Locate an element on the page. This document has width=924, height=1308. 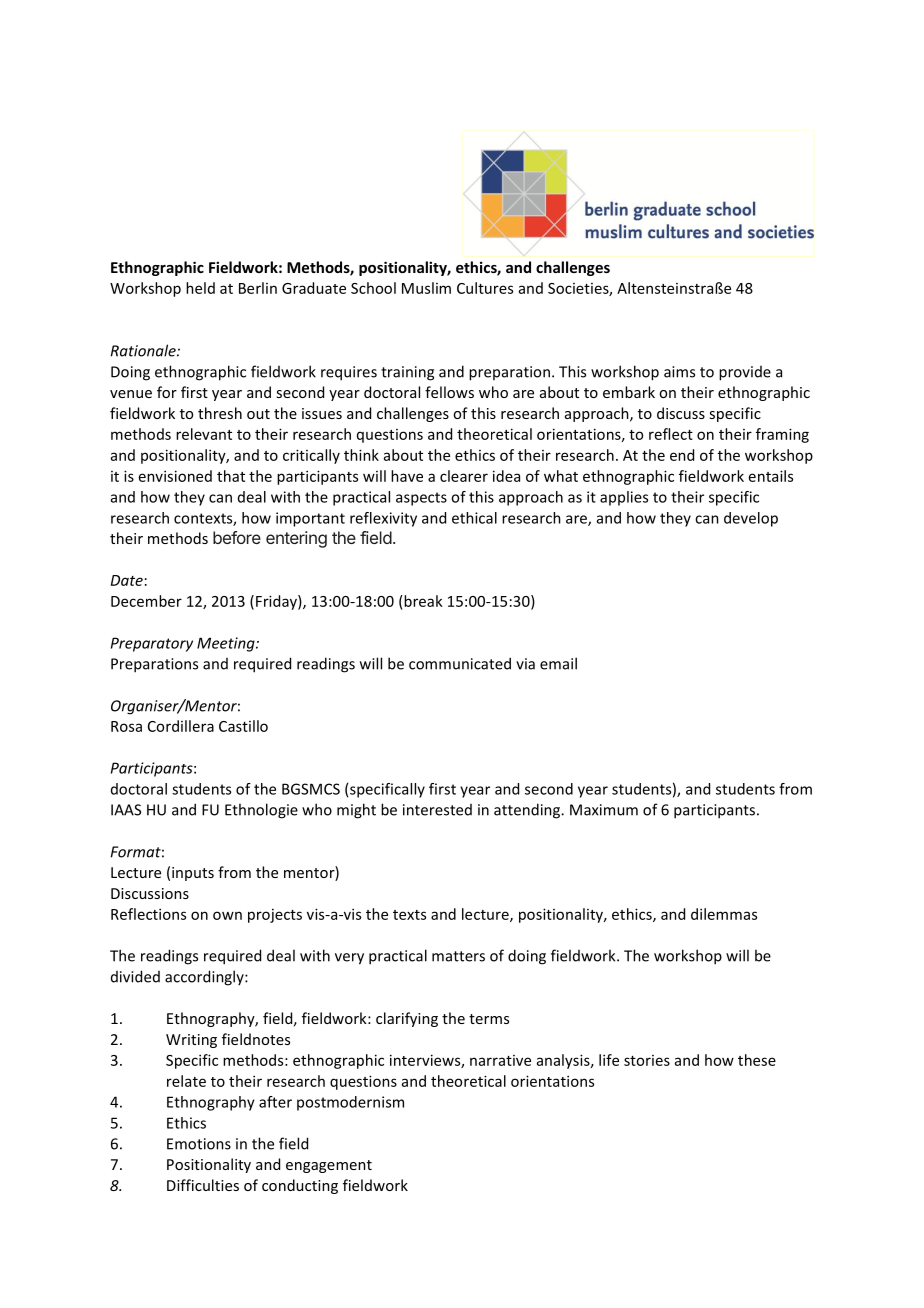
Muslim is located at coordinates (426, 288).
